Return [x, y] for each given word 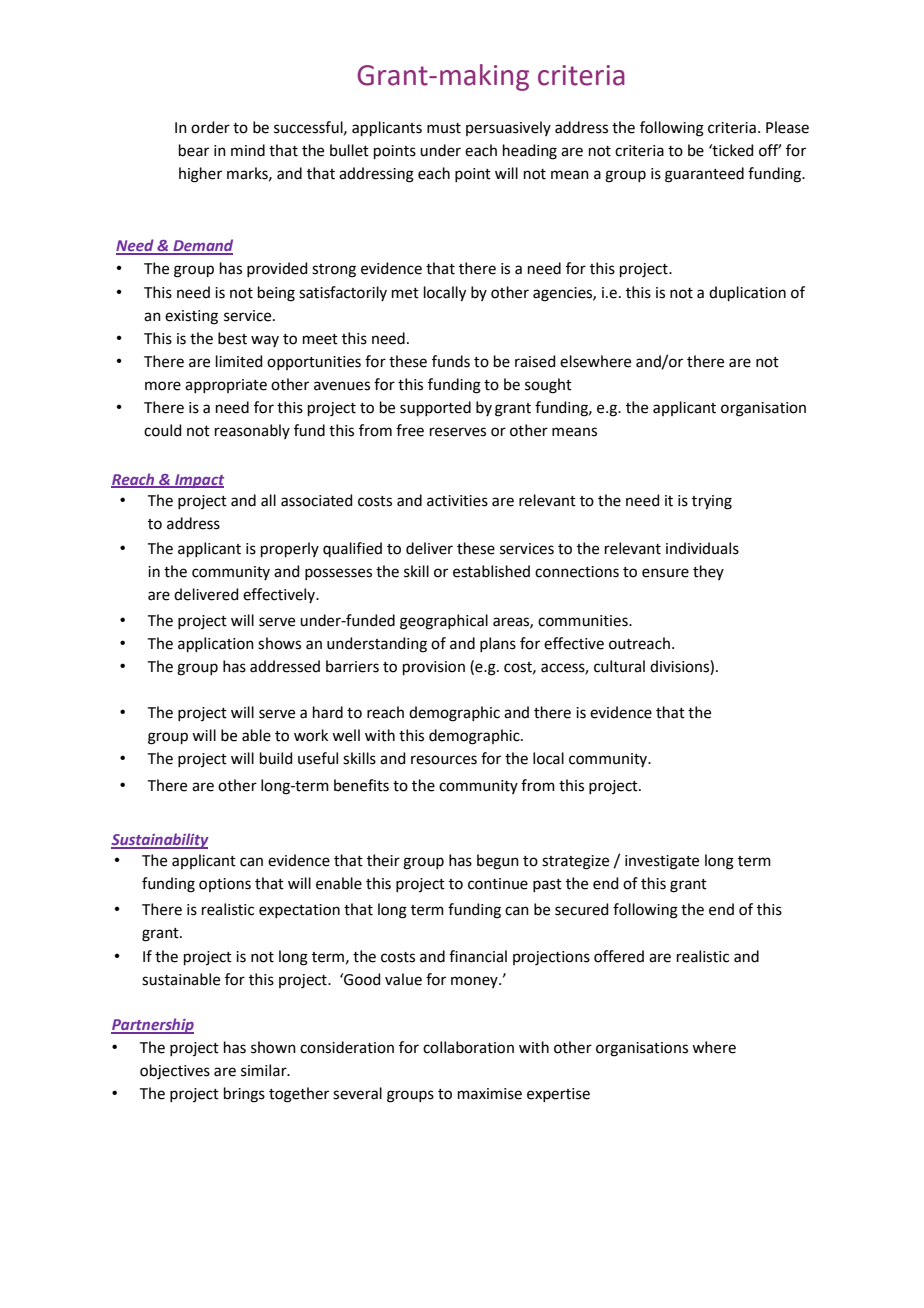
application [216, 644]
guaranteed [704, 175]
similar [265, 1070]
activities [457, 501]
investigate [662, 862]
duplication [747, 293]
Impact [198, 481]
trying [712, 502]
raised [535, 361]
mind [248, 150]
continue [498, 884]
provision [434, 668]
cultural [619, 666]
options [225, 885]
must [444, 128]
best [232, 338]
